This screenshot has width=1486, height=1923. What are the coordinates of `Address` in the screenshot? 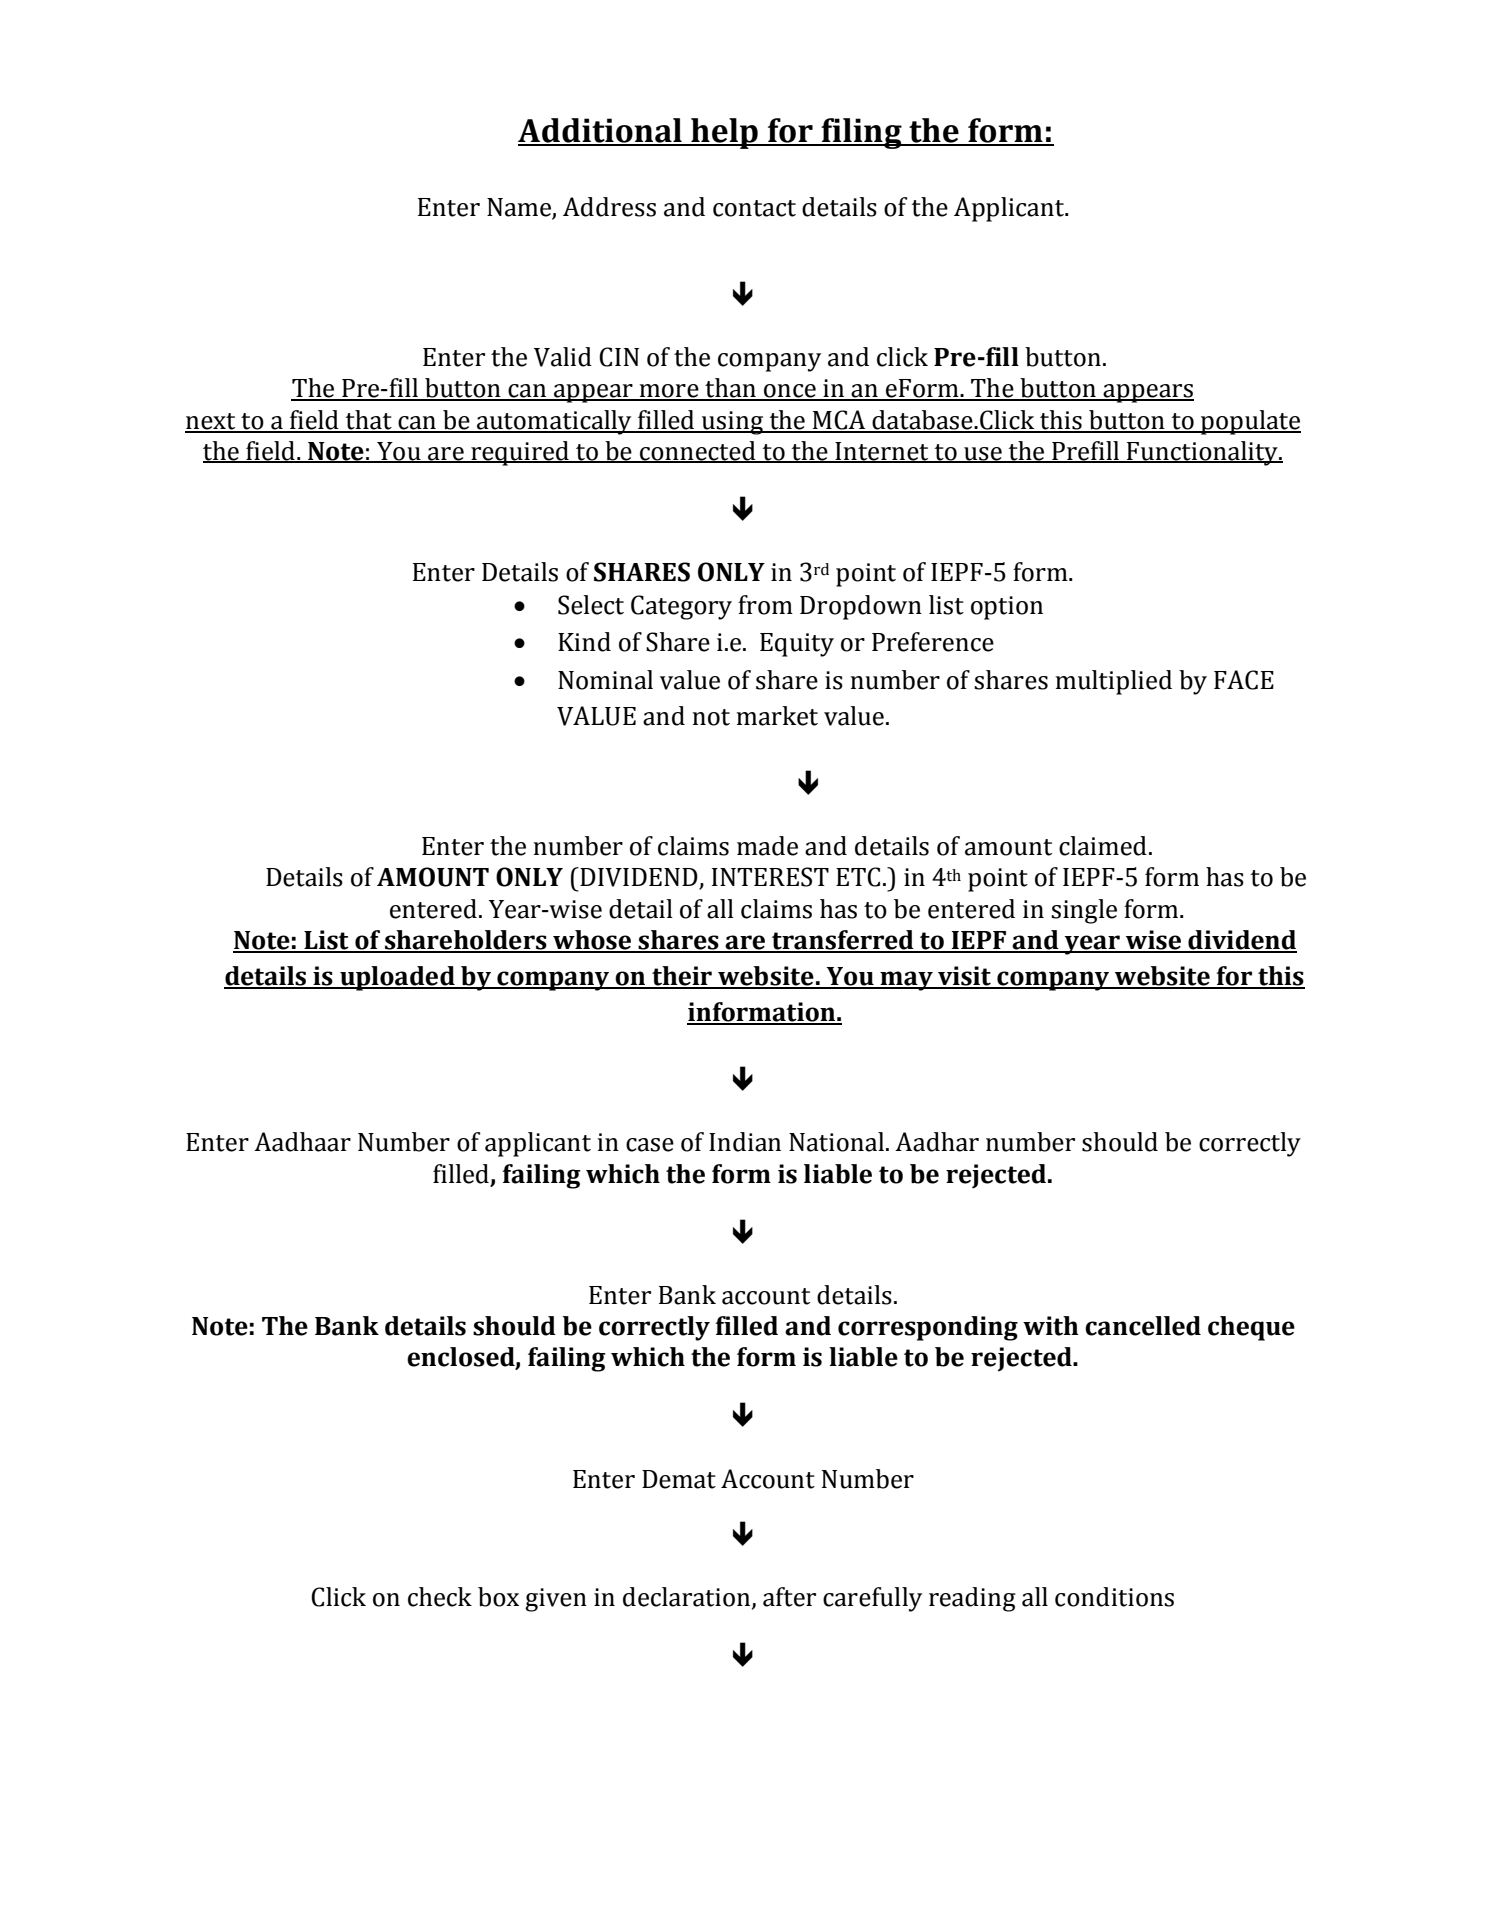 It's located at (609, 207).
